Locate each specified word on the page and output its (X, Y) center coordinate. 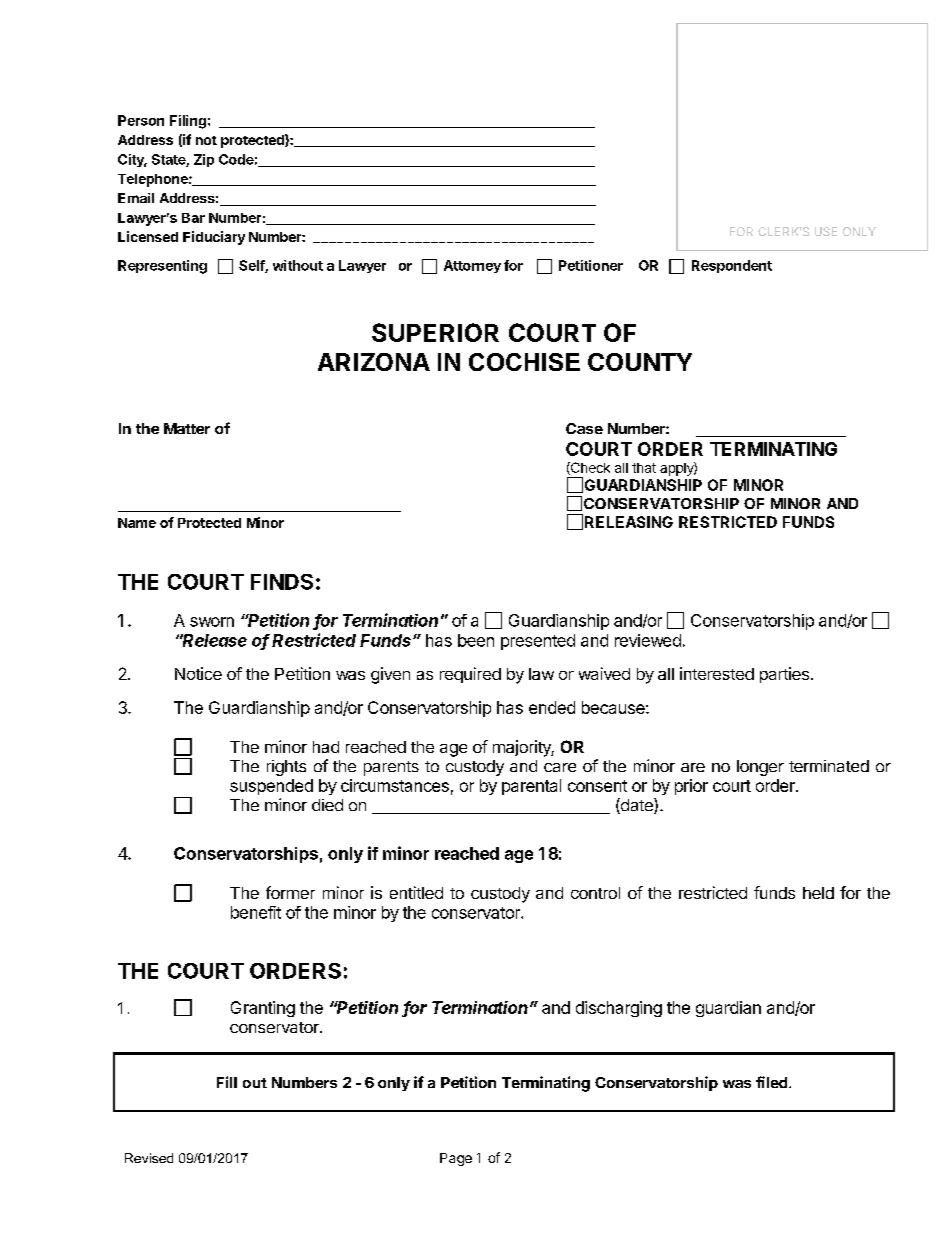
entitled (416, 892)
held (818, 893)
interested (717, 673)
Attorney (472, 266)
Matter (187, 428)
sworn (212, 622)
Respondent (732, 266)
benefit (256, 912)
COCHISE (524, 362)
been (476, 640)
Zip (204, 160)
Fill (227, 1082)
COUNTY (640, 362)
